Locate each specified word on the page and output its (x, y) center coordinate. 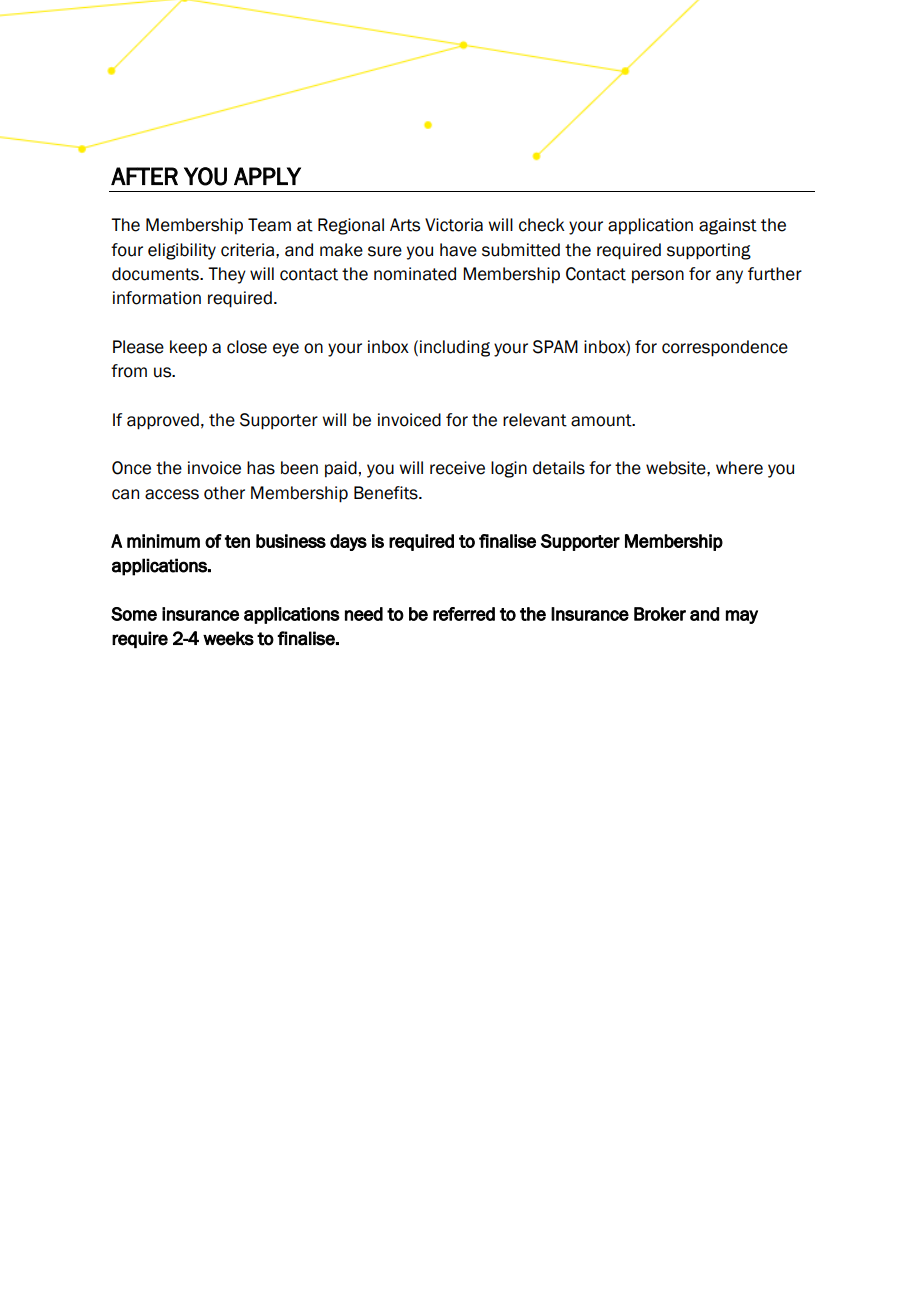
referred (464, 614)
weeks (228, 638)
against (728, 226)
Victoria (454, 225)
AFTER (144, 176)
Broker (660, 614)
